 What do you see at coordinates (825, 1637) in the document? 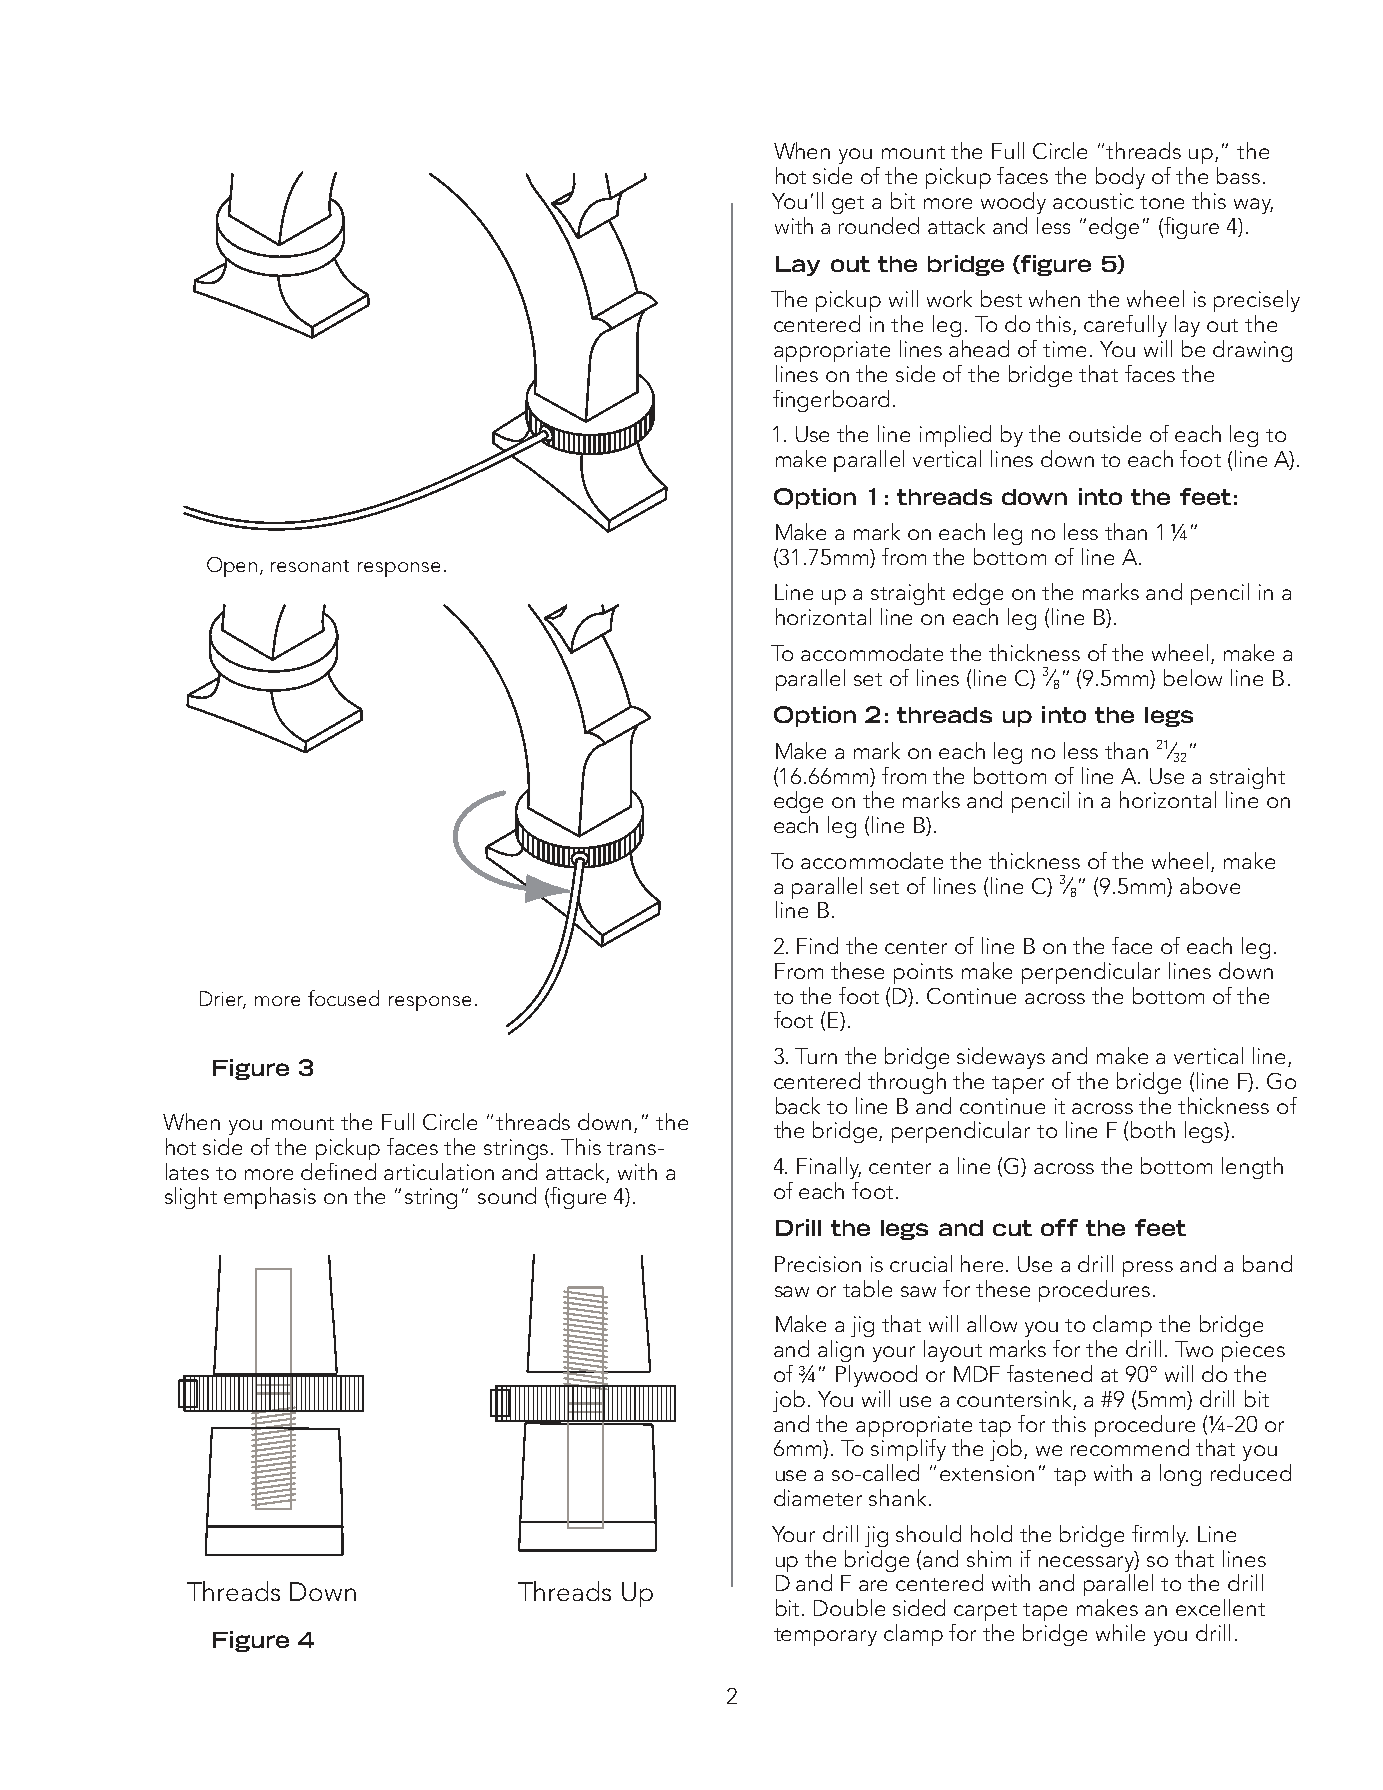
I see `temporary` at bounding box center [825, 1637].
